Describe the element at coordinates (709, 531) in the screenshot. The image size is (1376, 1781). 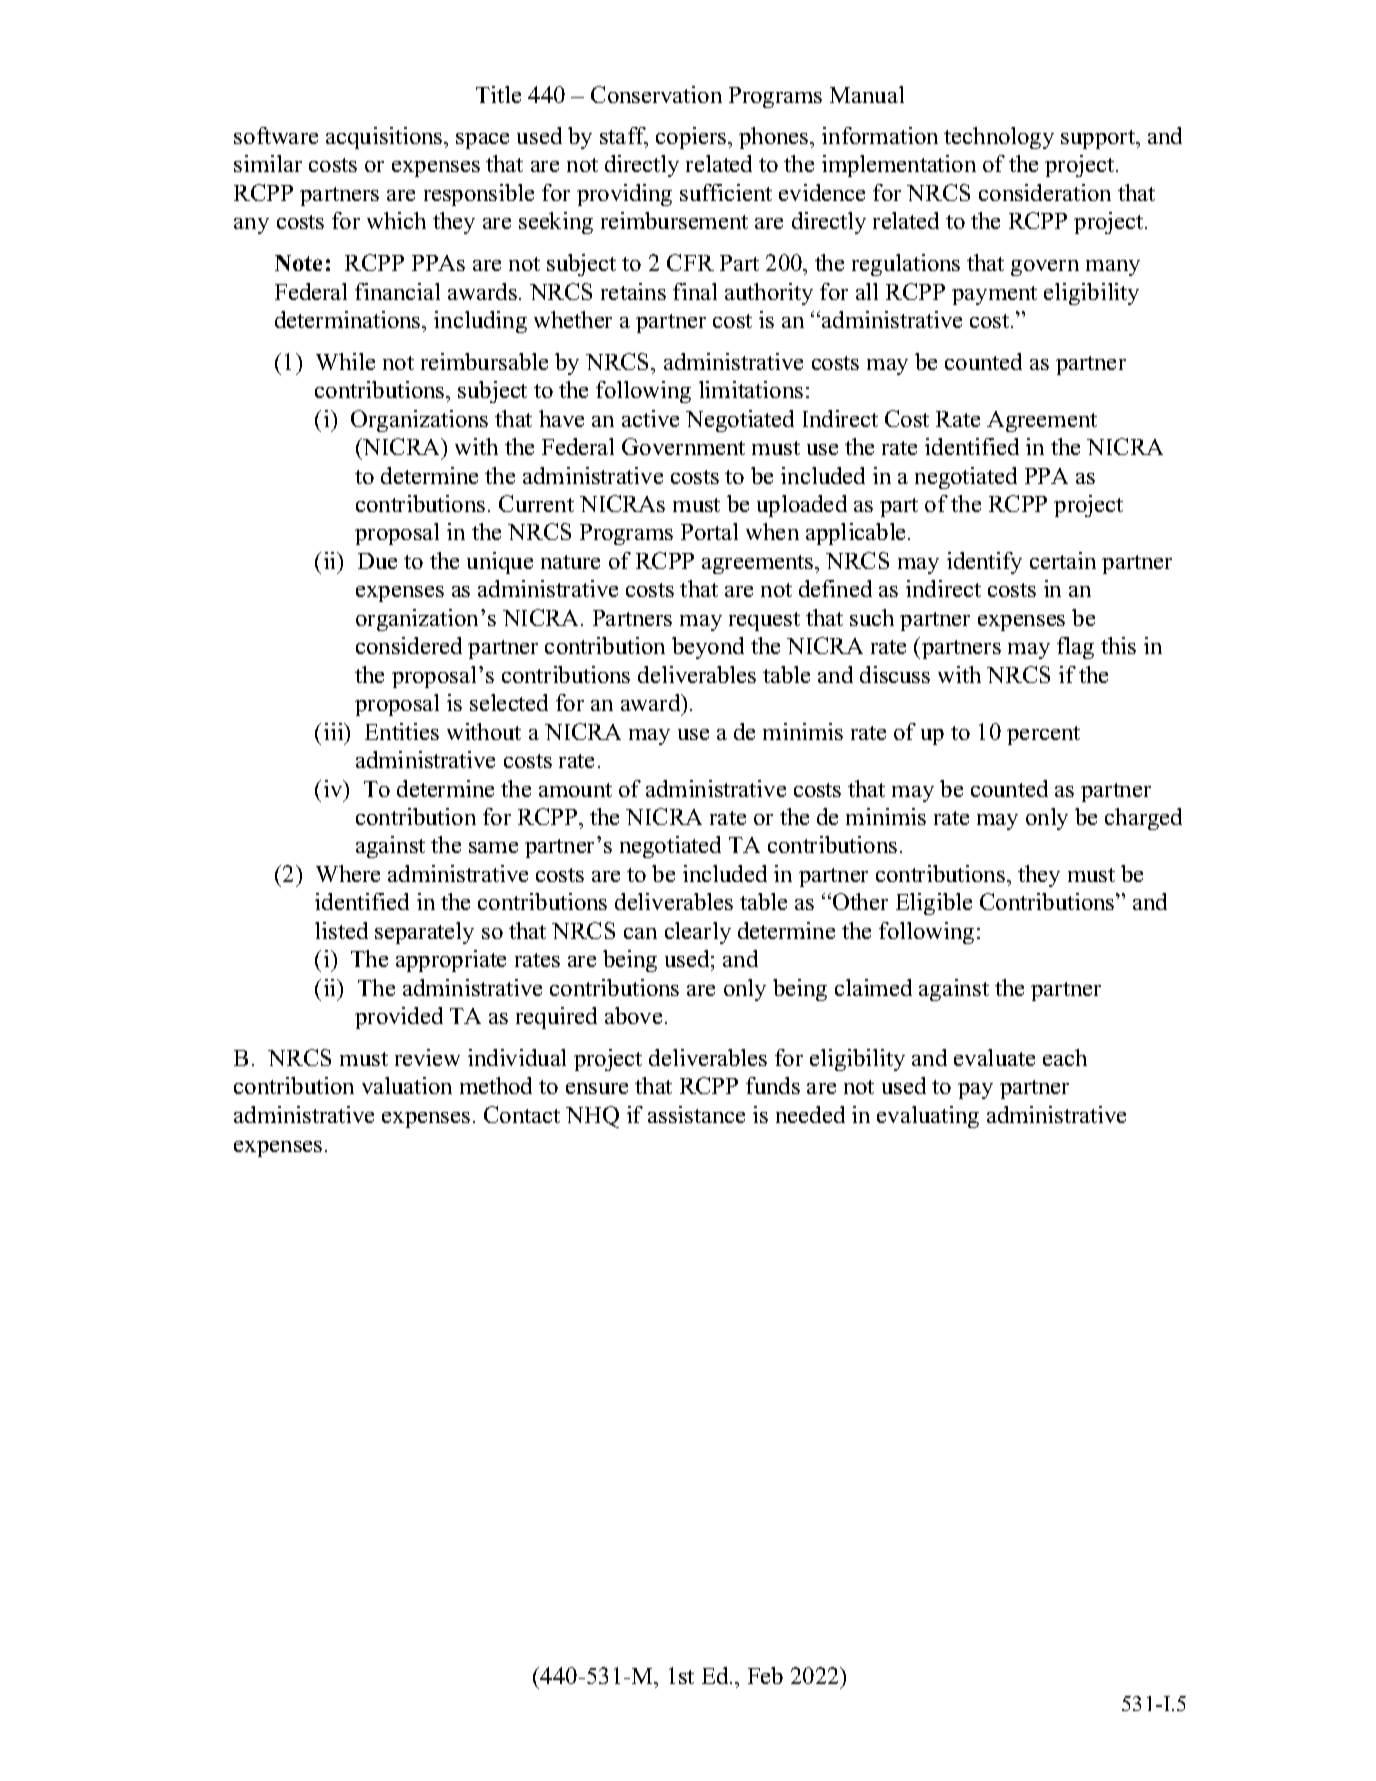
I see `Portal` at that location.
